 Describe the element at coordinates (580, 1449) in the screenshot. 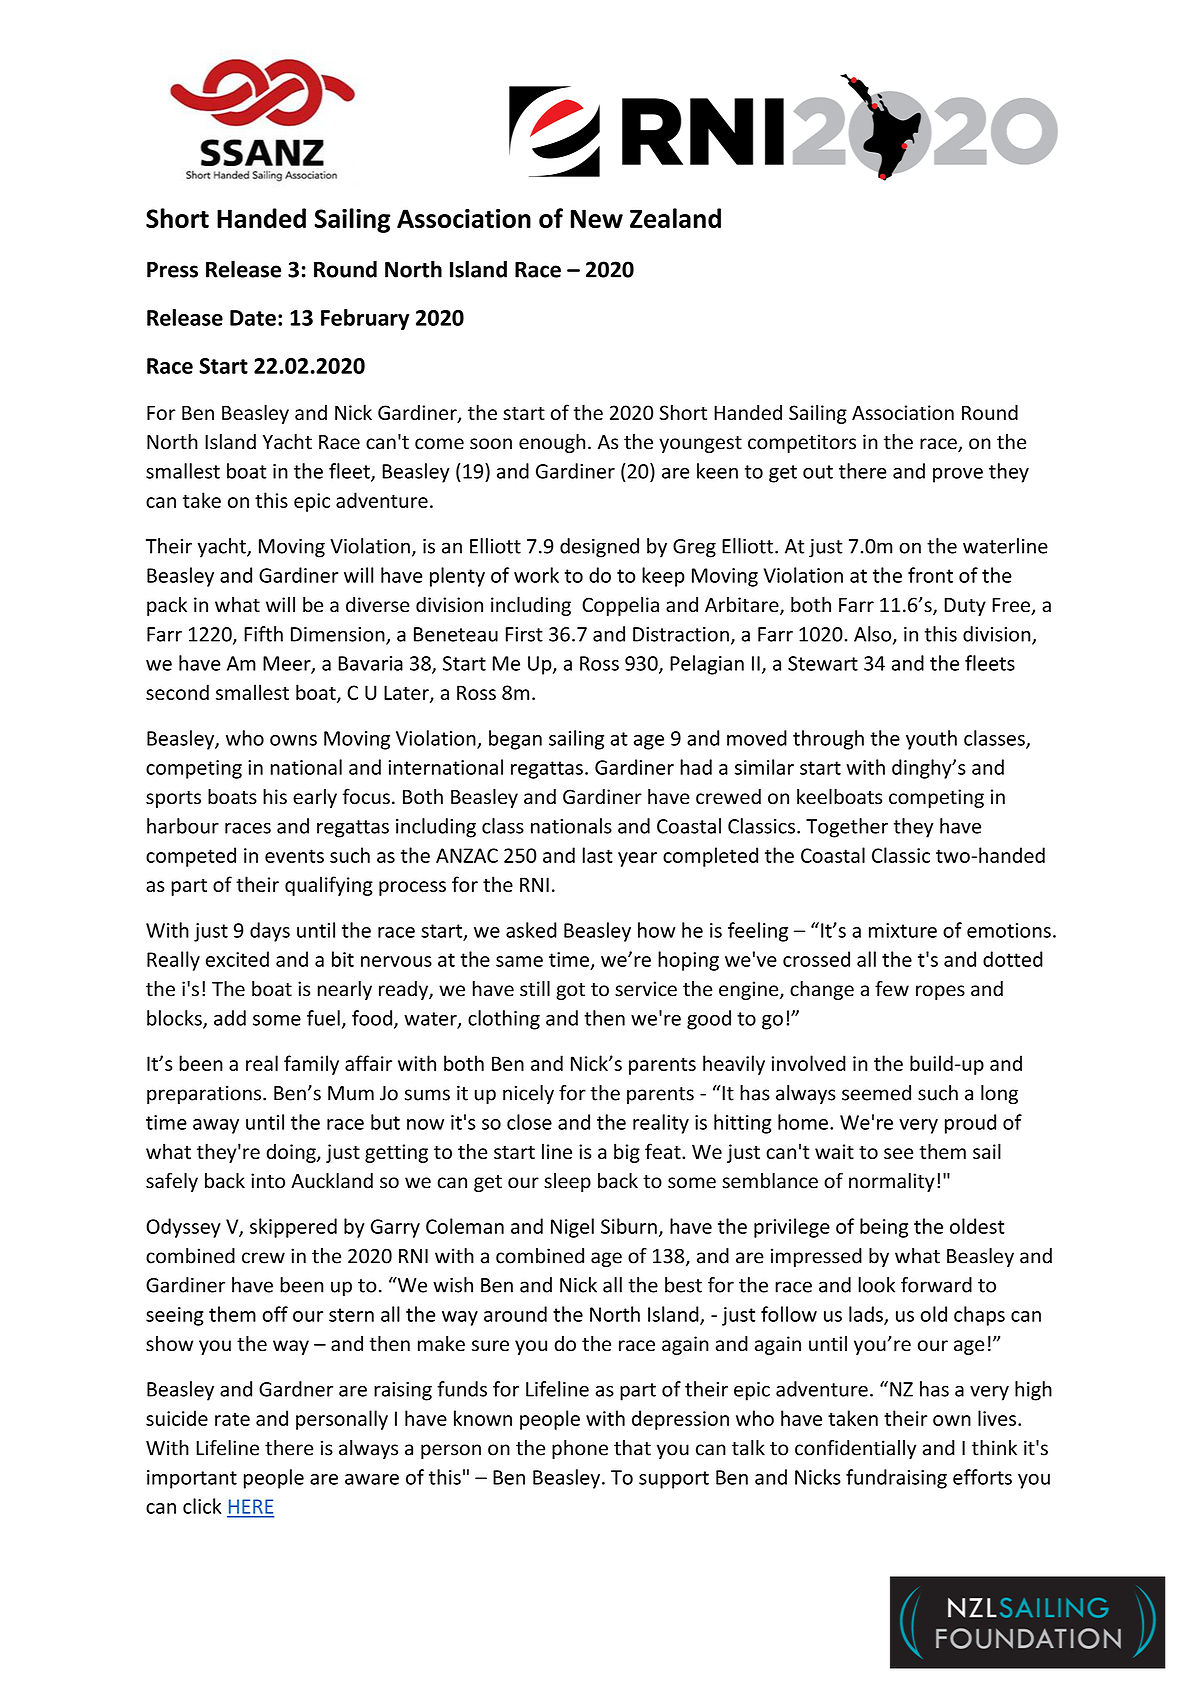

I see `phone` at that location.
